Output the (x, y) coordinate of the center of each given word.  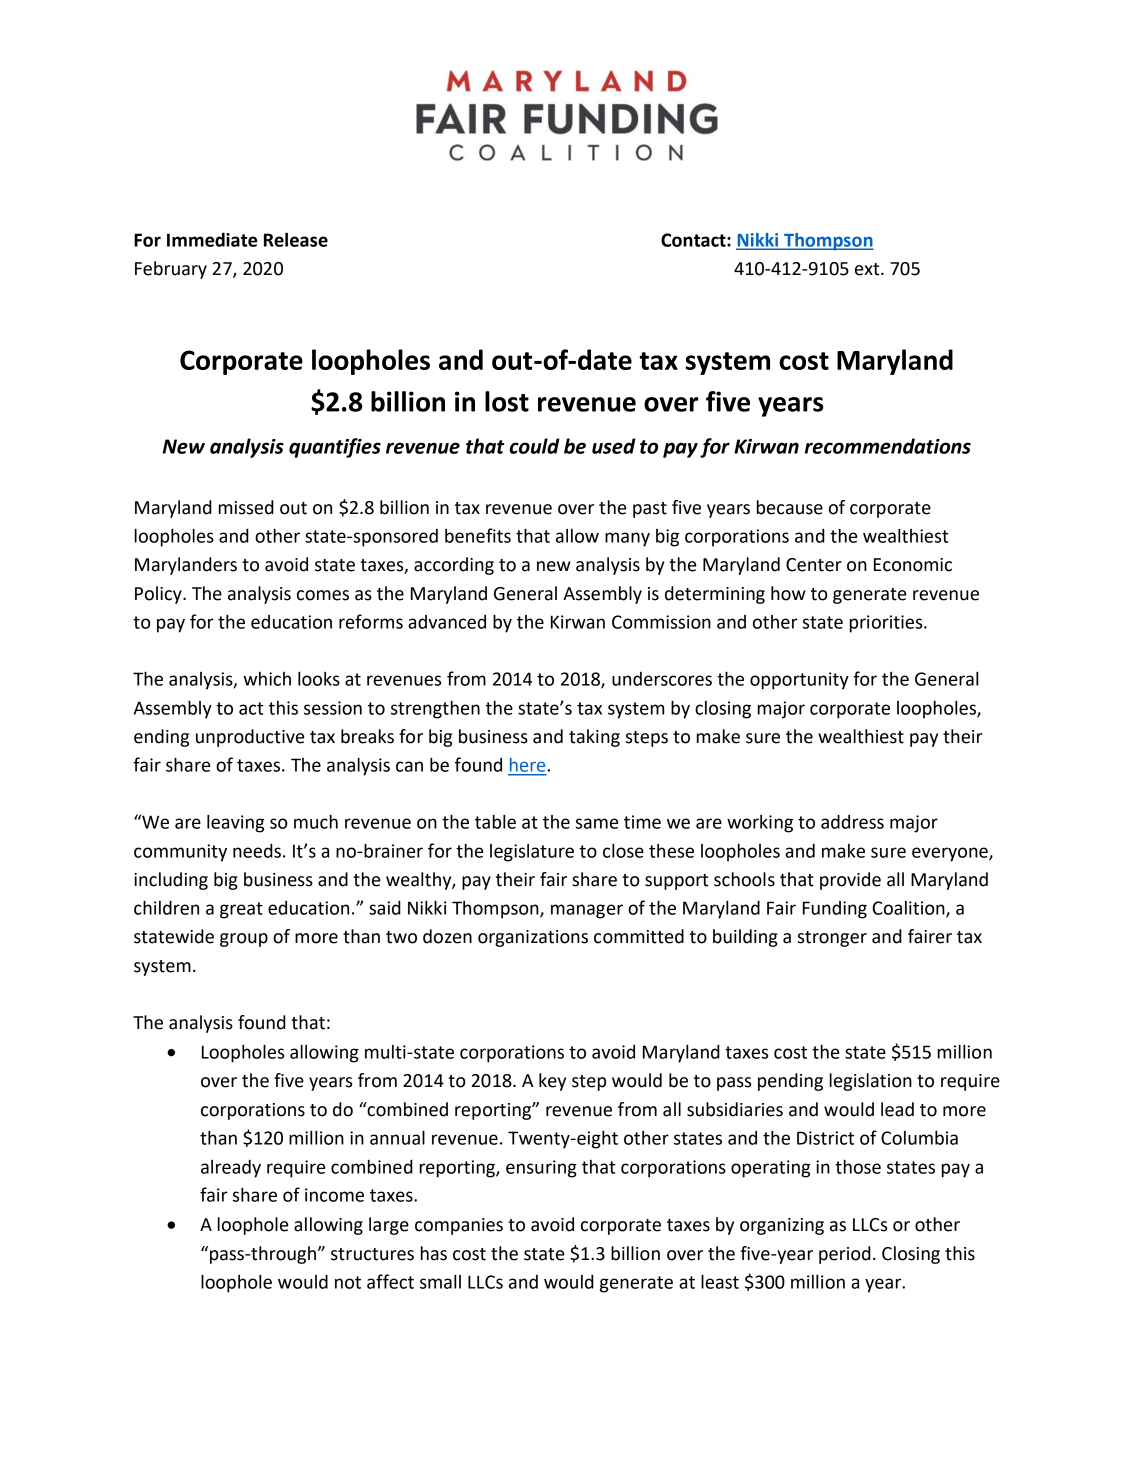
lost (507, 401)
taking (594, 738)
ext (868, 269)
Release (296, 240)
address (852, 822)
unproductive (250, 738)
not (348, 1282)
